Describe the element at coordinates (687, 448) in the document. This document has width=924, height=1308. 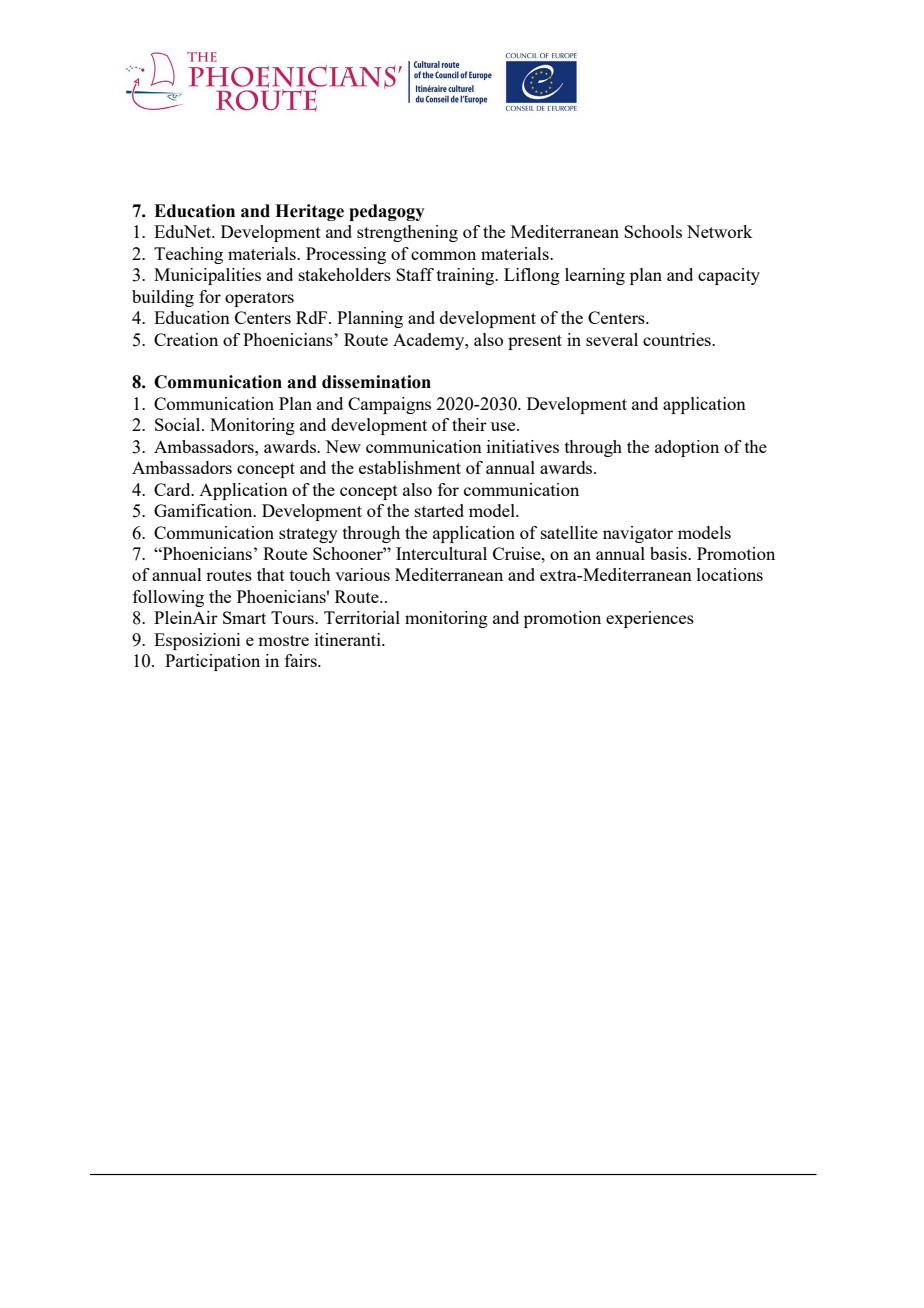
I see `adoption` at that location.
